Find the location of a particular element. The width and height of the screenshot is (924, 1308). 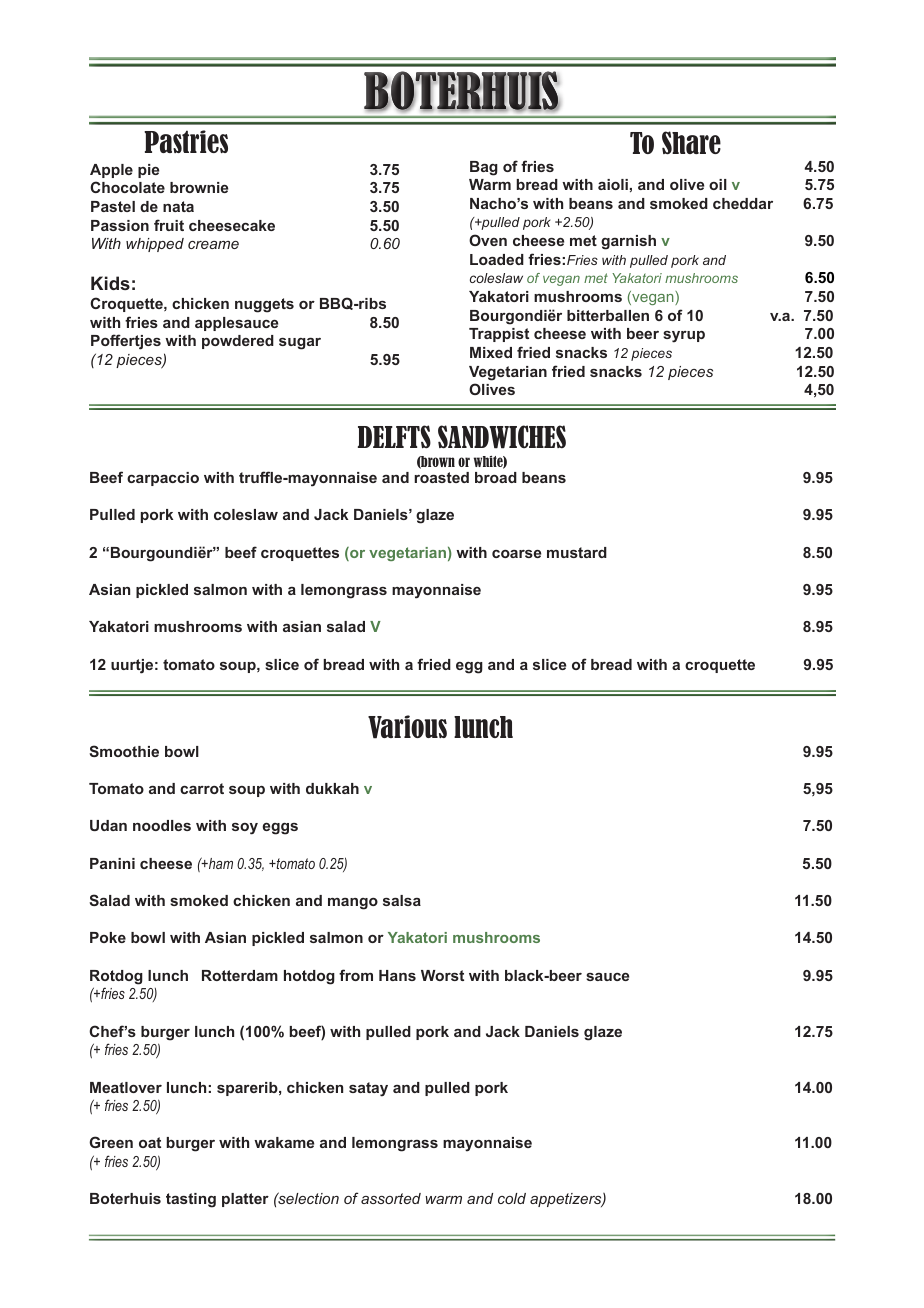

salsa is located at coordinates (402, 900).
